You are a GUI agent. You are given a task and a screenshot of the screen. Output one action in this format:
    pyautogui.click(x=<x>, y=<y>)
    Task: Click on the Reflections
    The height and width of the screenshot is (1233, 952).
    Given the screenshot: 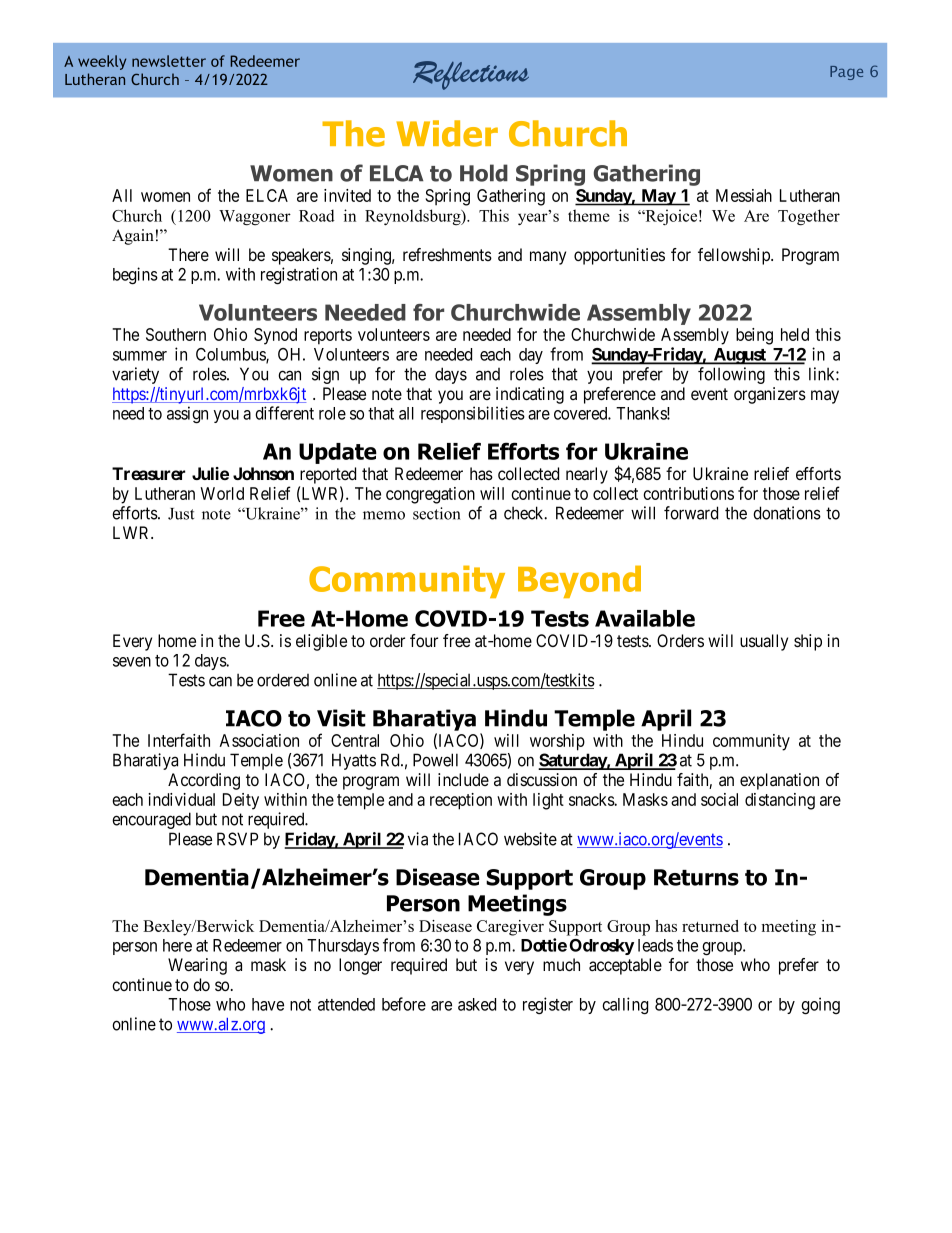 What is the action you would take?
    pyautogui.click(x=471, y=75)
